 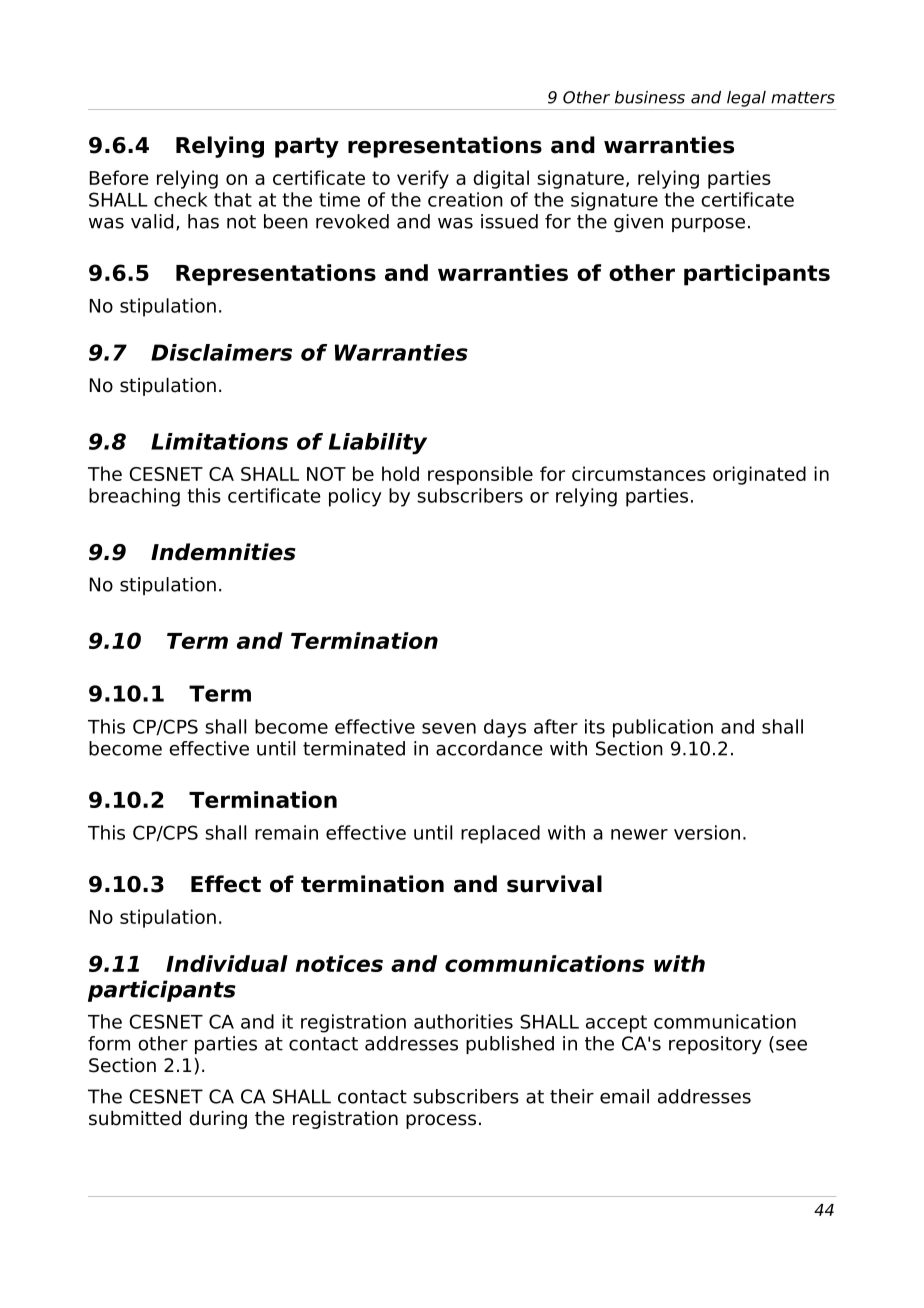 I want to click on repository, so click(x=715, y=1045).
